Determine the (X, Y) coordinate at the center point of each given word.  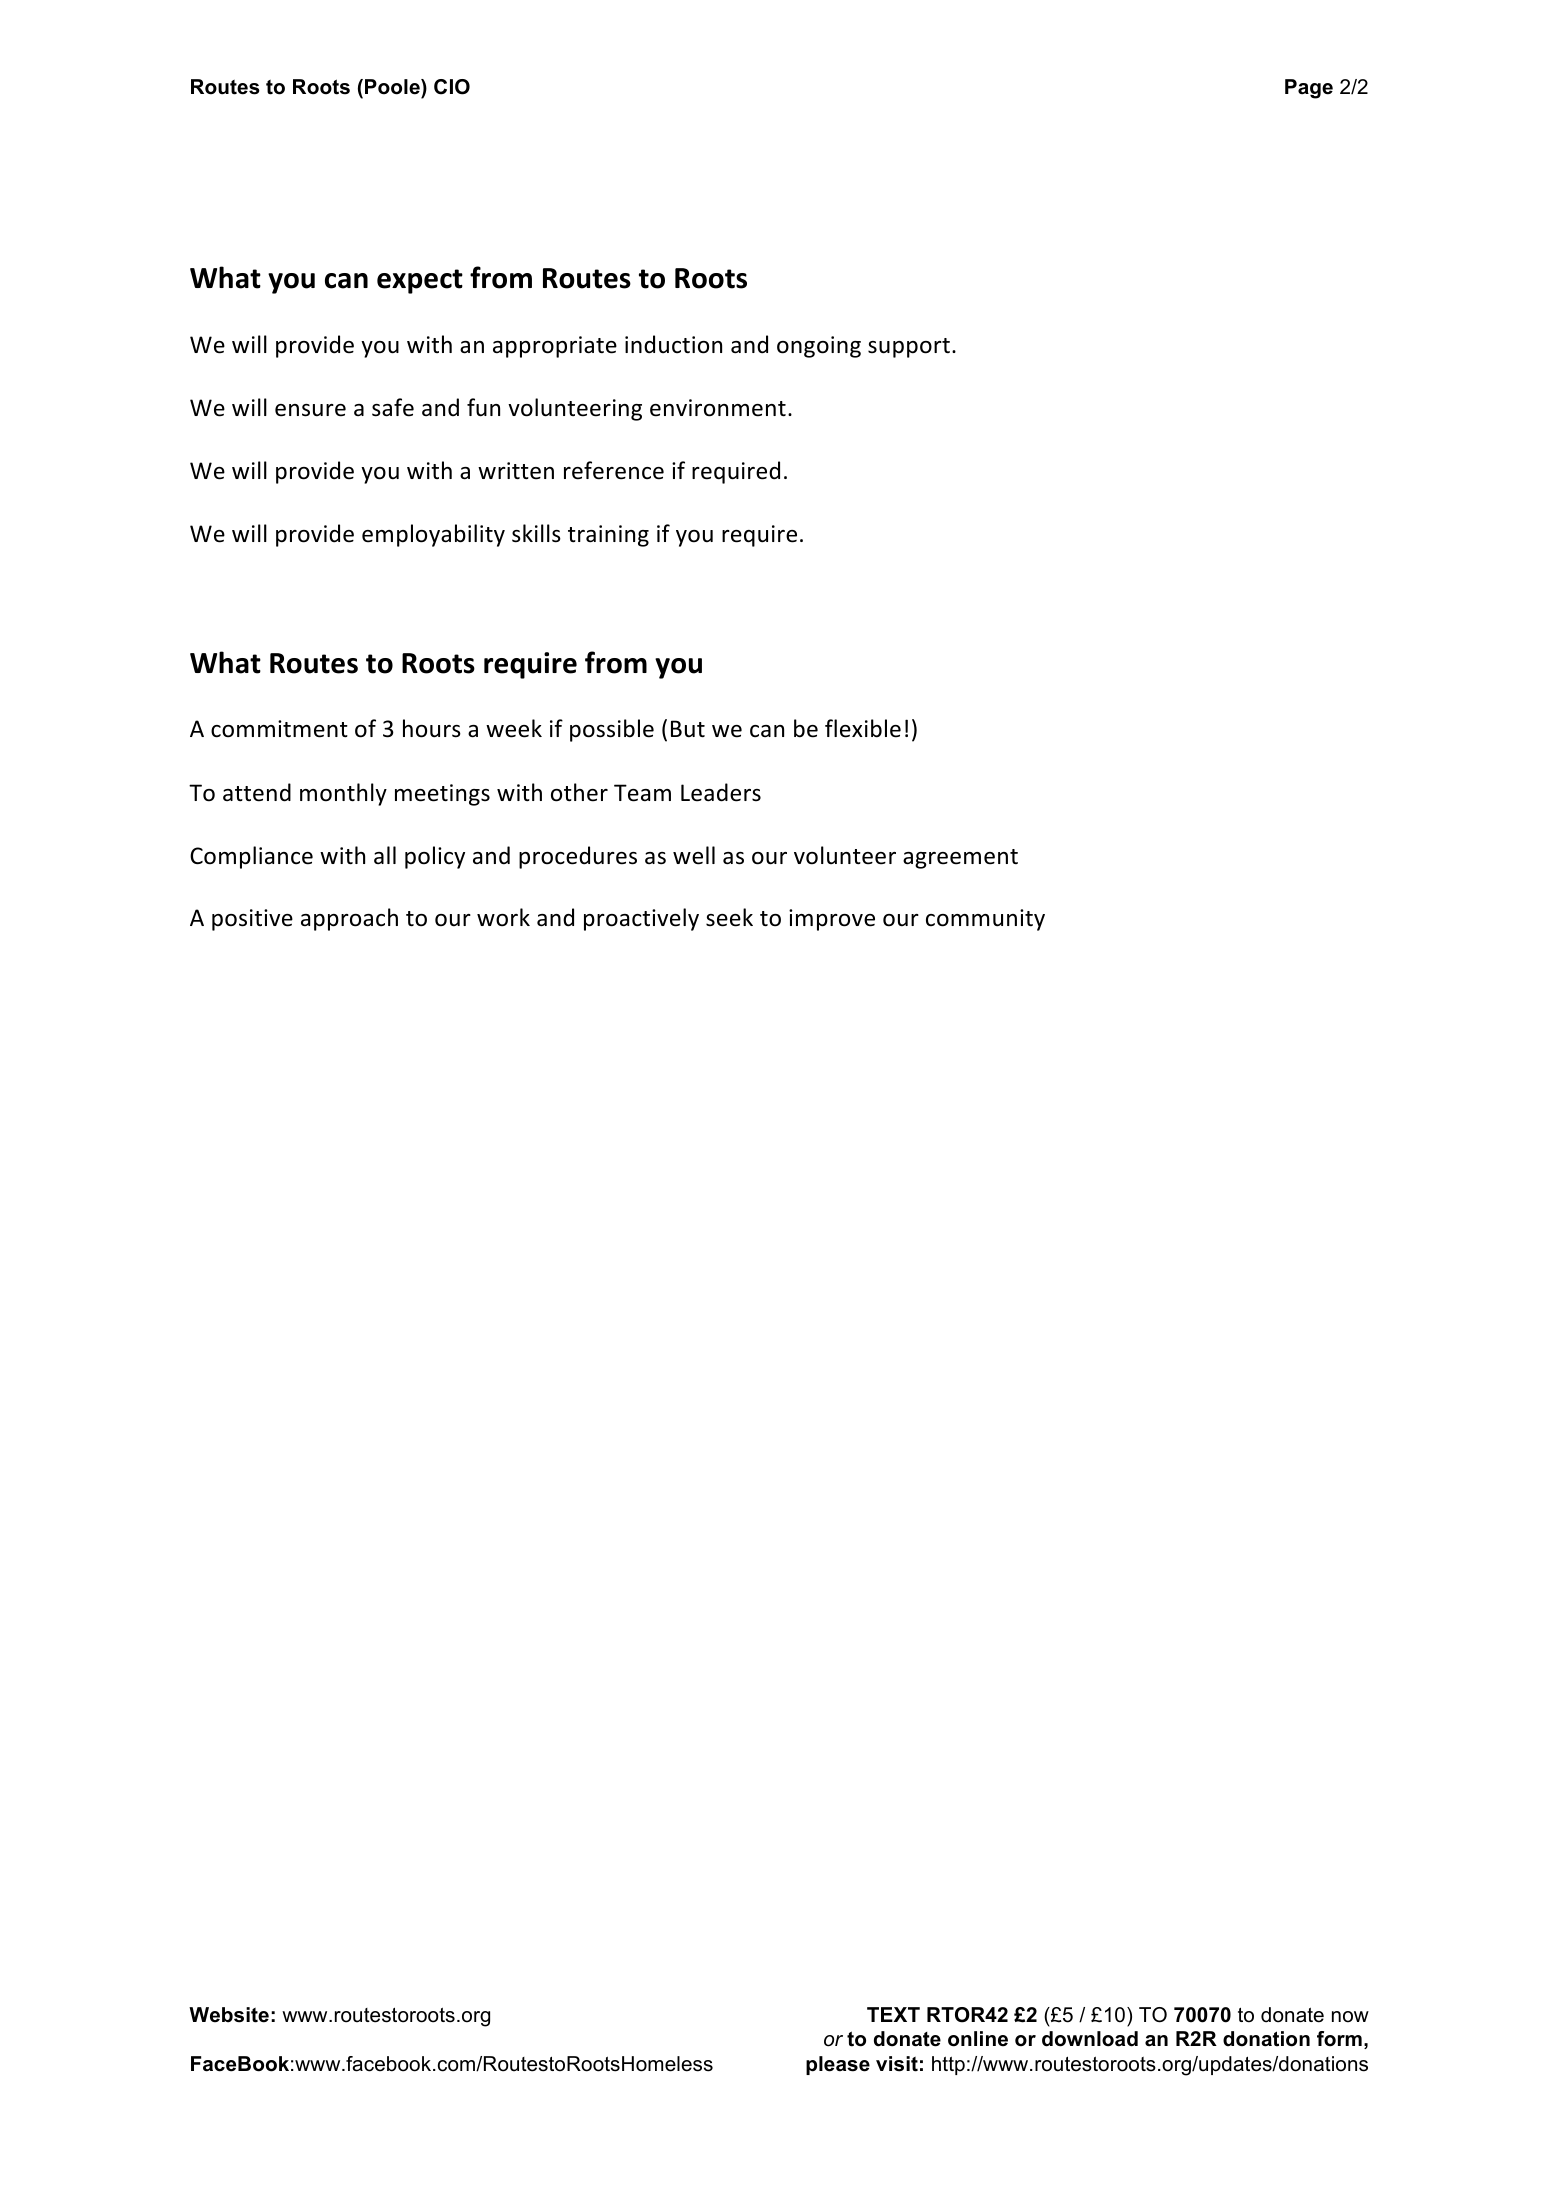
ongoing (819, 347)
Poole (393, 87)
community (985, 920)
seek (729, 917)
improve (832, 920)
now (1350, 2017)
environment (718, 408)
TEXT (893, 2014)
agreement (960, 859)
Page (1309, 89)
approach (349, 919)
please (838, 2065)
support (909, 348)
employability (433, 535)
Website (229, 2015)
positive (252, 920)
